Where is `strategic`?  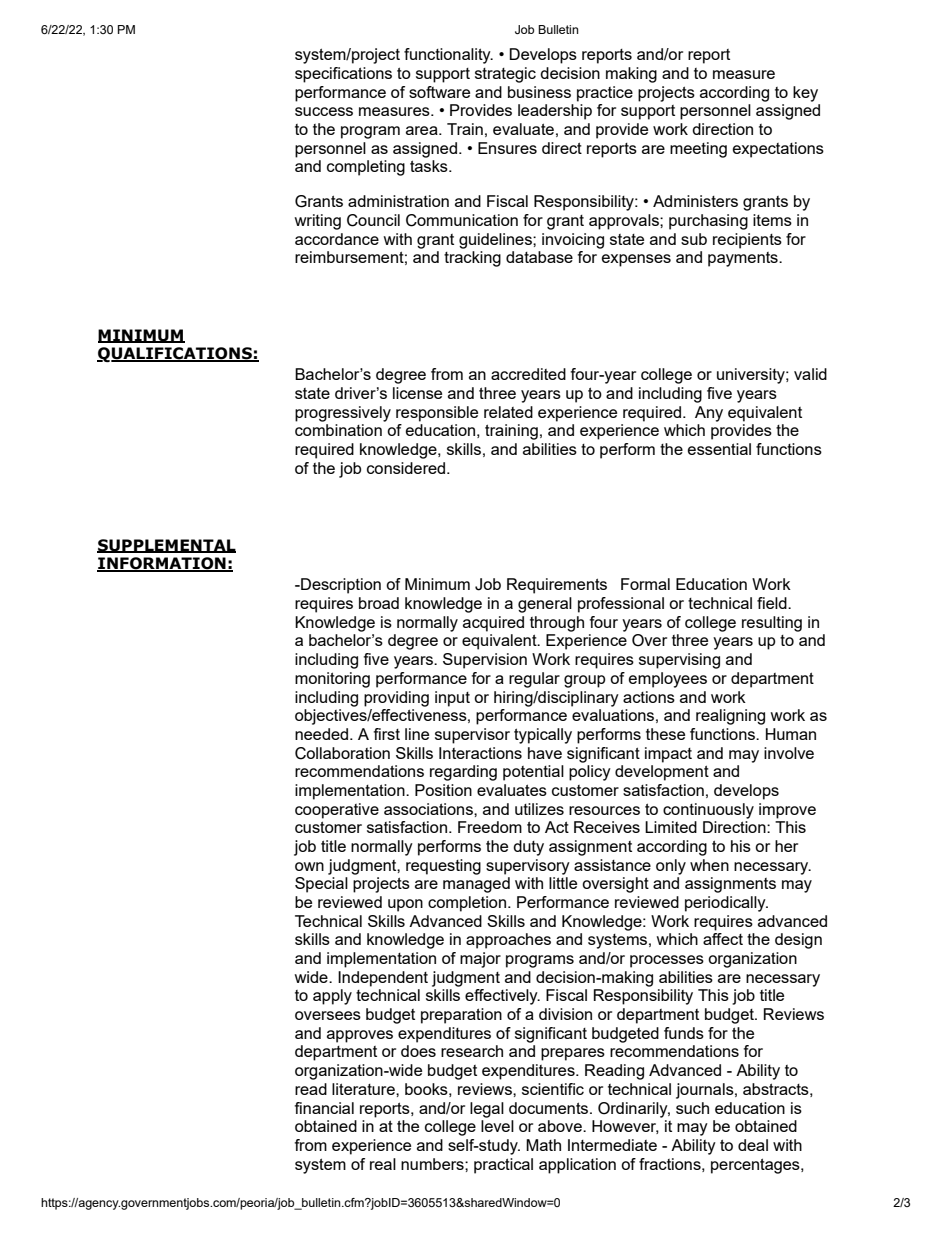 strategic is located at coordinates (505, 75).
